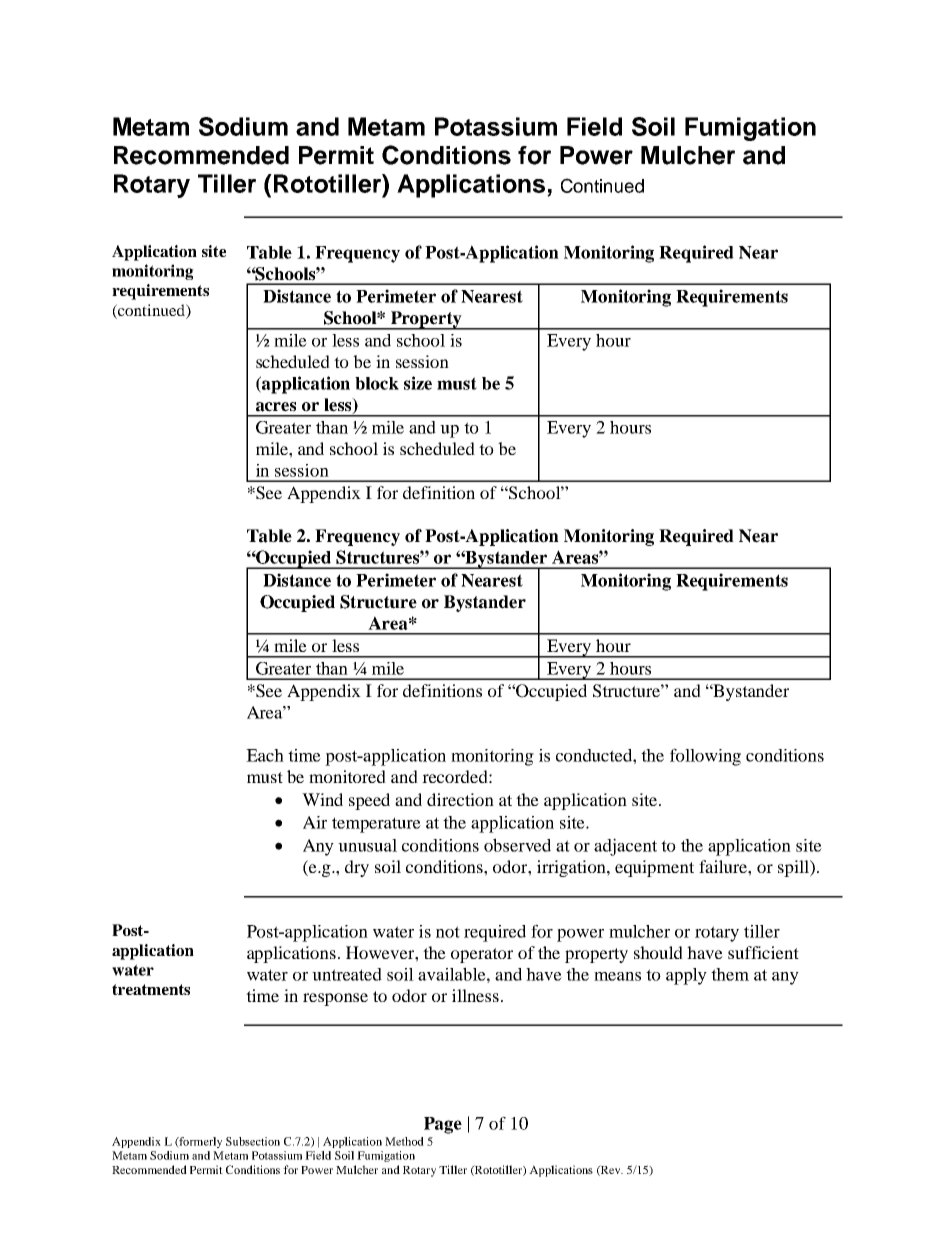 This screenshot has width=952, height=1233. What do you see at coordinates (654, 868) in the screenshot?
I see `equipment` at bounding box center [654, 868].
